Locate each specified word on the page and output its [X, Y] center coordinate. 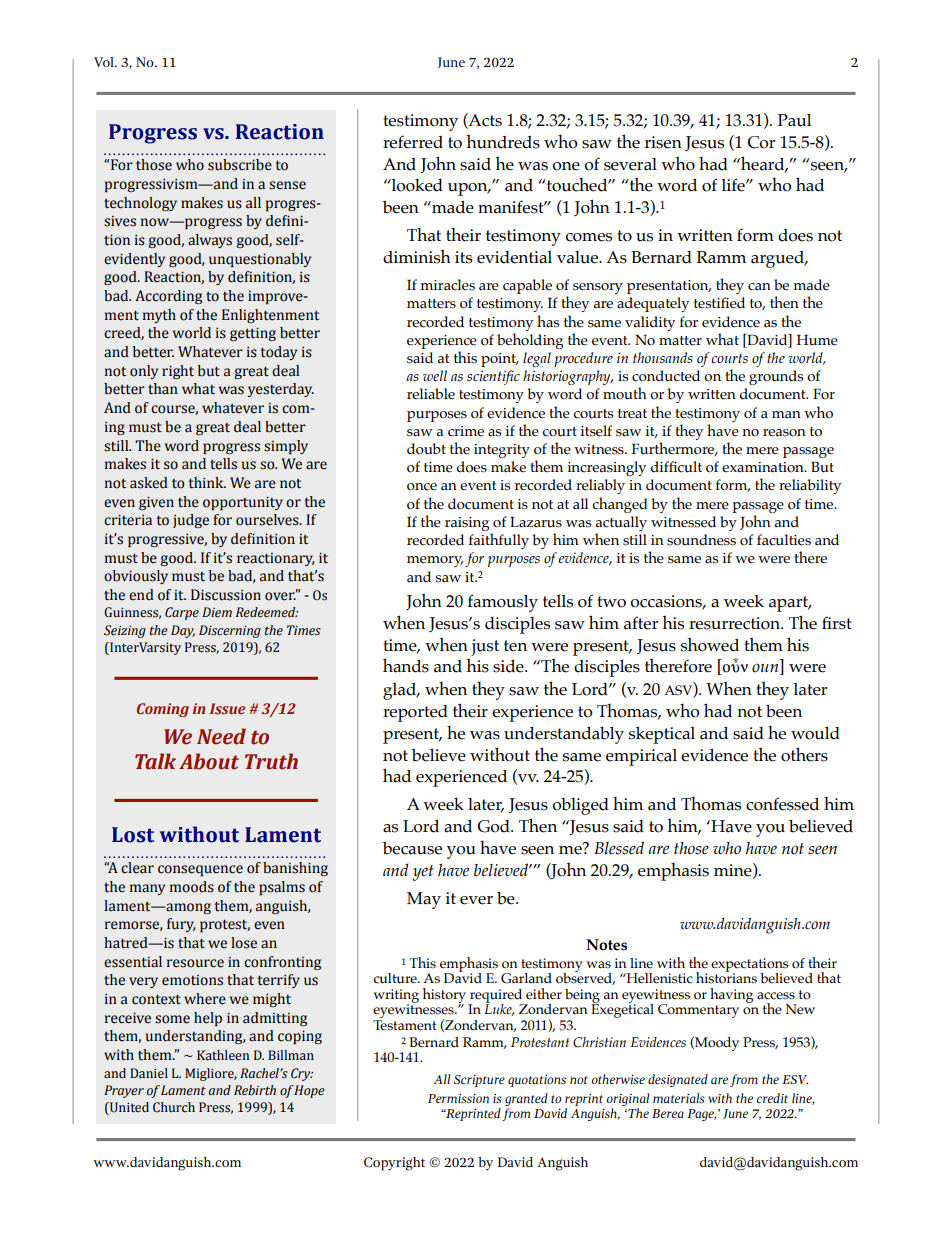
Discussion [226, 595]
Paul [794, 120]
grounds [776, 377]
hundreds [503, 141]
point [499, 360]
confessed [782, 804]
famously [503, 603]
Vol [105, 62]
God [494, 826]
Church [174, 1107]
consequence [200, 870]
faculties [784, 540]
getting [253, 334]
